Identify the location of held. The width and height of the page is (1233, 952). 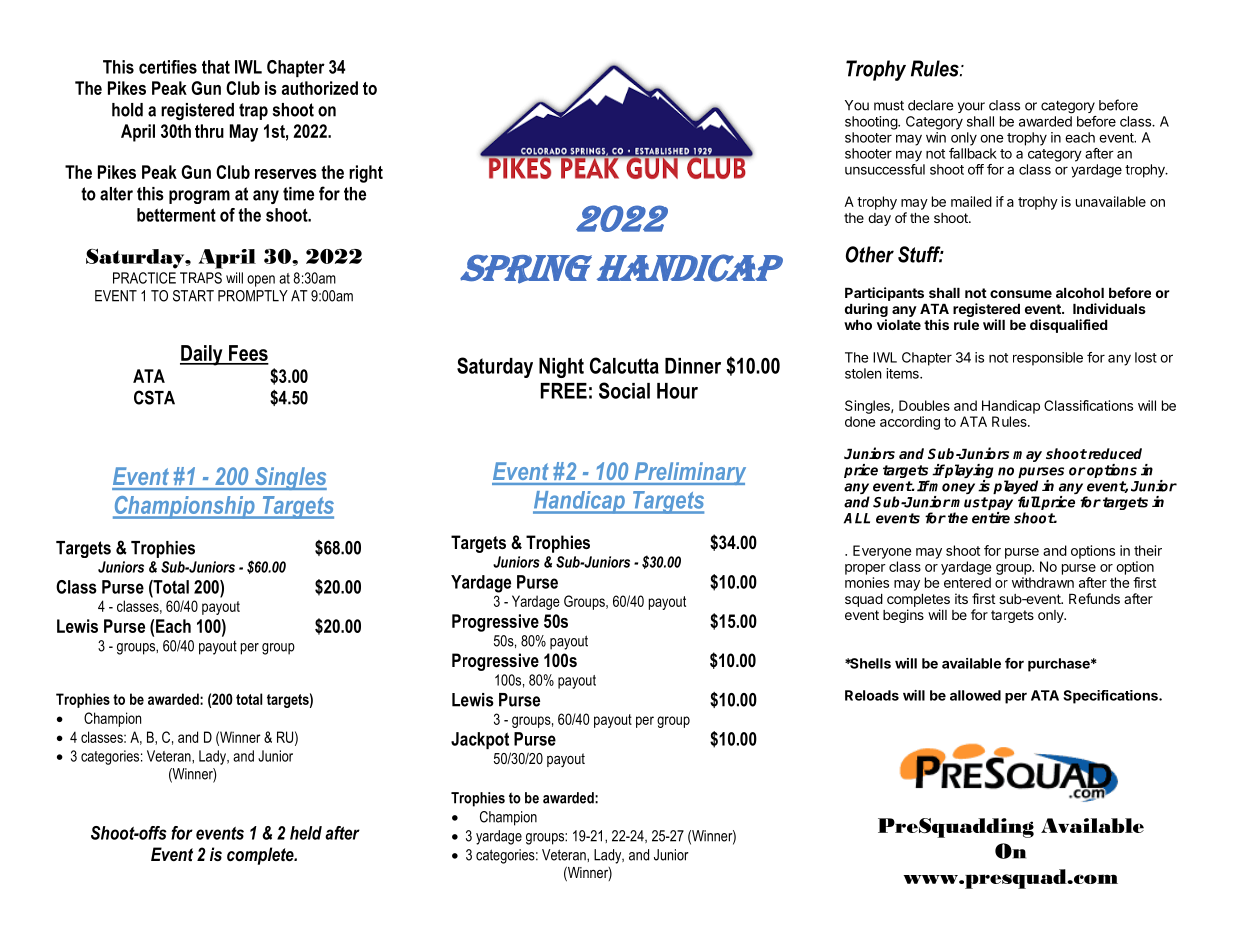
(306, 833).
